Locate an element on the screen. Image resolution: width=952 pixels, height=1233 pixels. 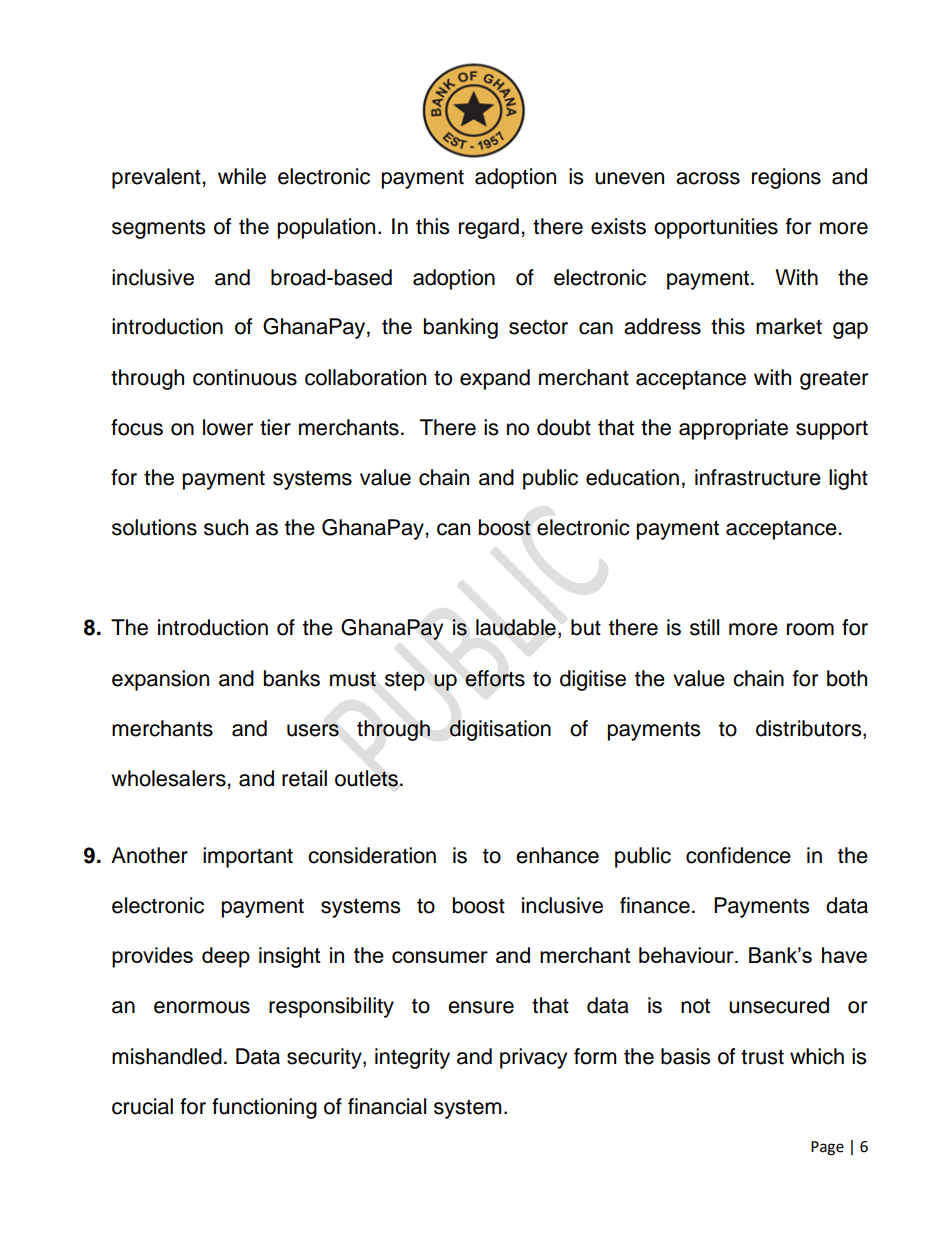
privacy is located at coordinates (533, 1058).
